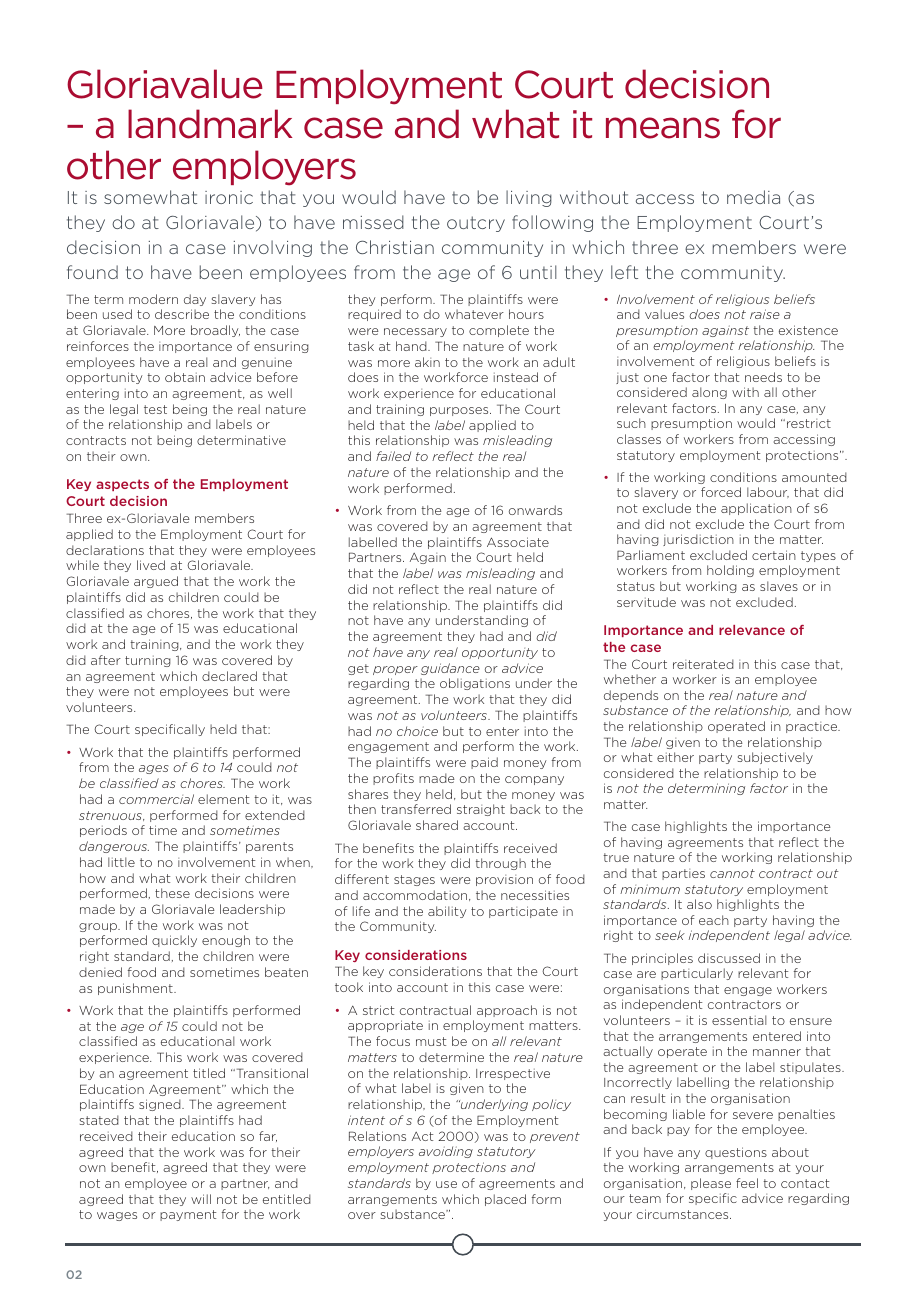 The image size is (924, 1308). What do you see at coordinates (210, 124) in the image?
I see `landmark` at bounding box center [210, 124].
